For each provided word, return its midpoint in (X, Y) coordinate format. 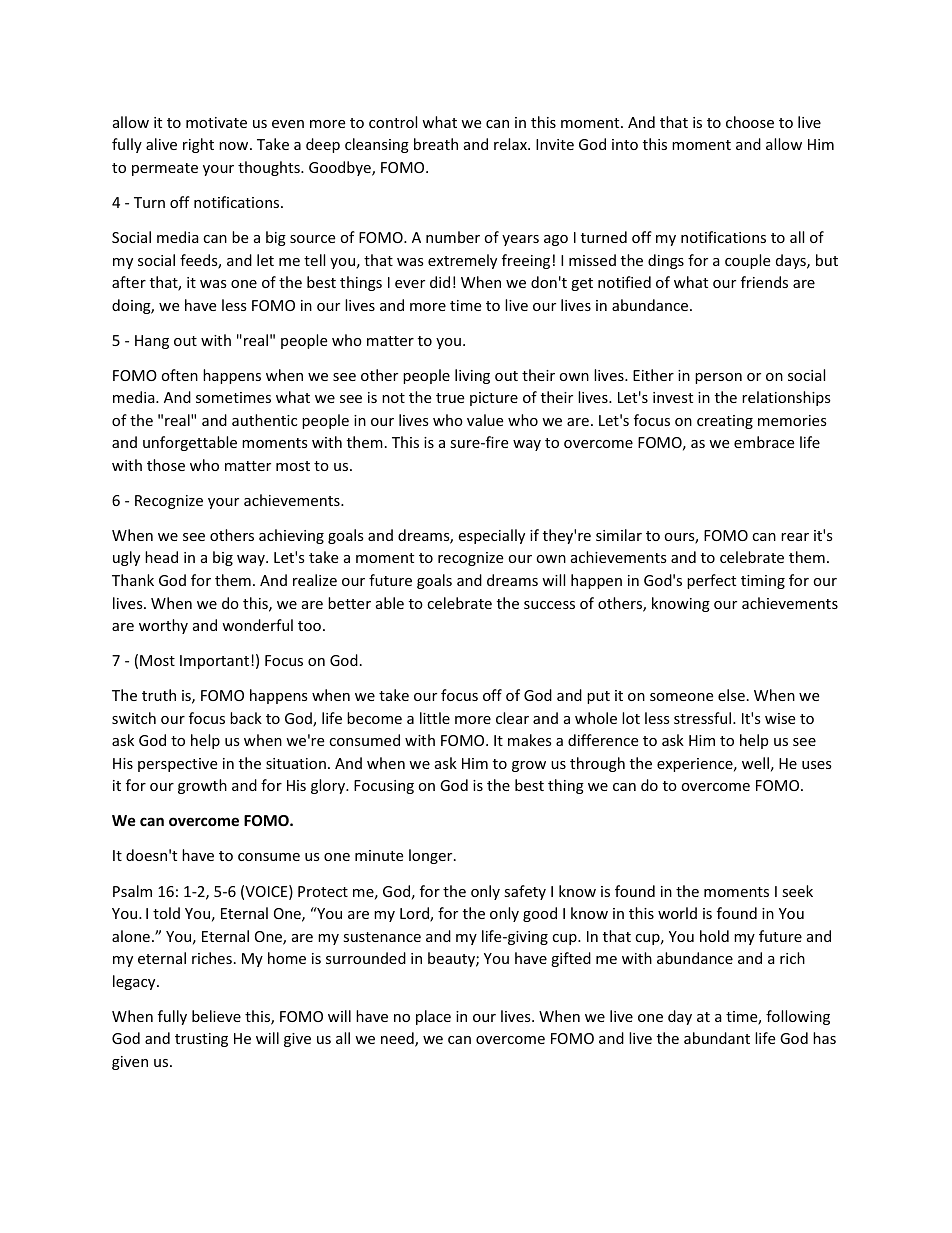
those (166, 465)
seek (797, 891)
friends (764, 282)
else (731, 695)
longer (432, 856)
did (440, 282)
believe (216, 1016)
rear (795, 537)
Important (214, 662)
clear (512, 718)
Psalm (132, 891)
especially (491, 536)
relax (511, 144)
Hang (152, 342)
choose (750, 122)
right (198, 145)
